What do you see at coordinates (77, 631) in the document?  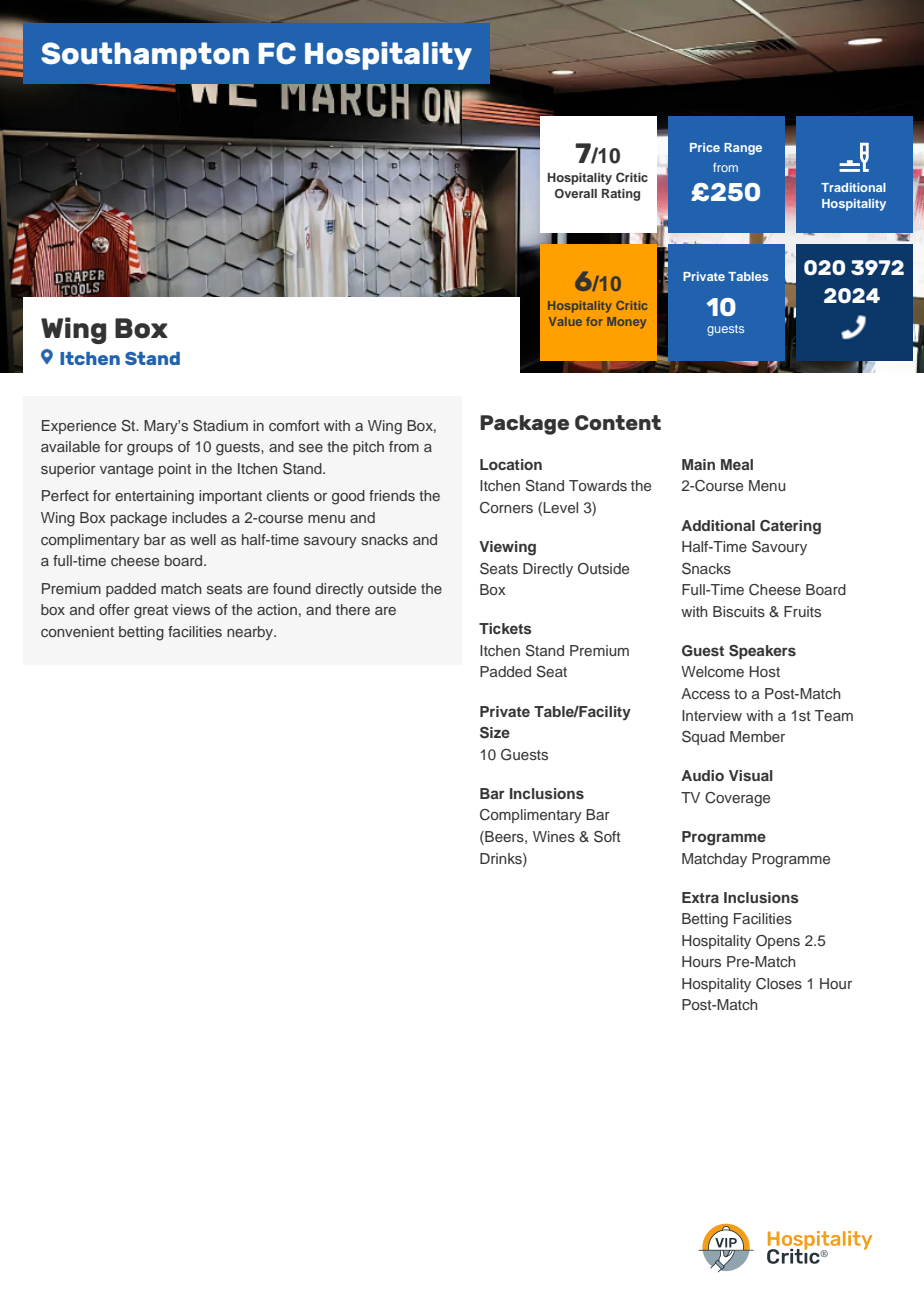 I see `convenient` at bounding box center [77, 631].
